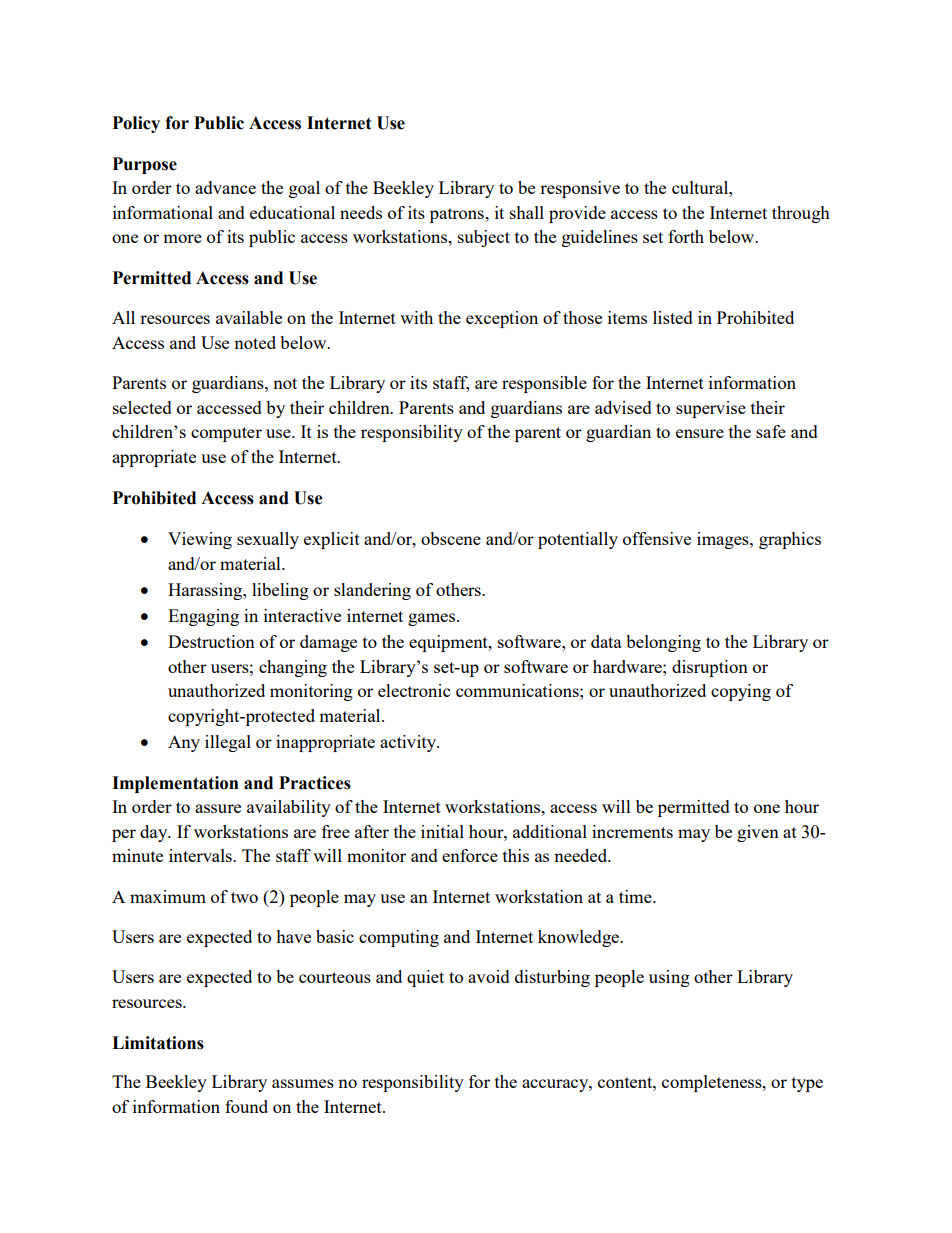 This screenshot has width=952, height=1233. What do you see at coordinates (201, 855) in the screenshot?
I see `intervals` at bounding box center [201, 855].
